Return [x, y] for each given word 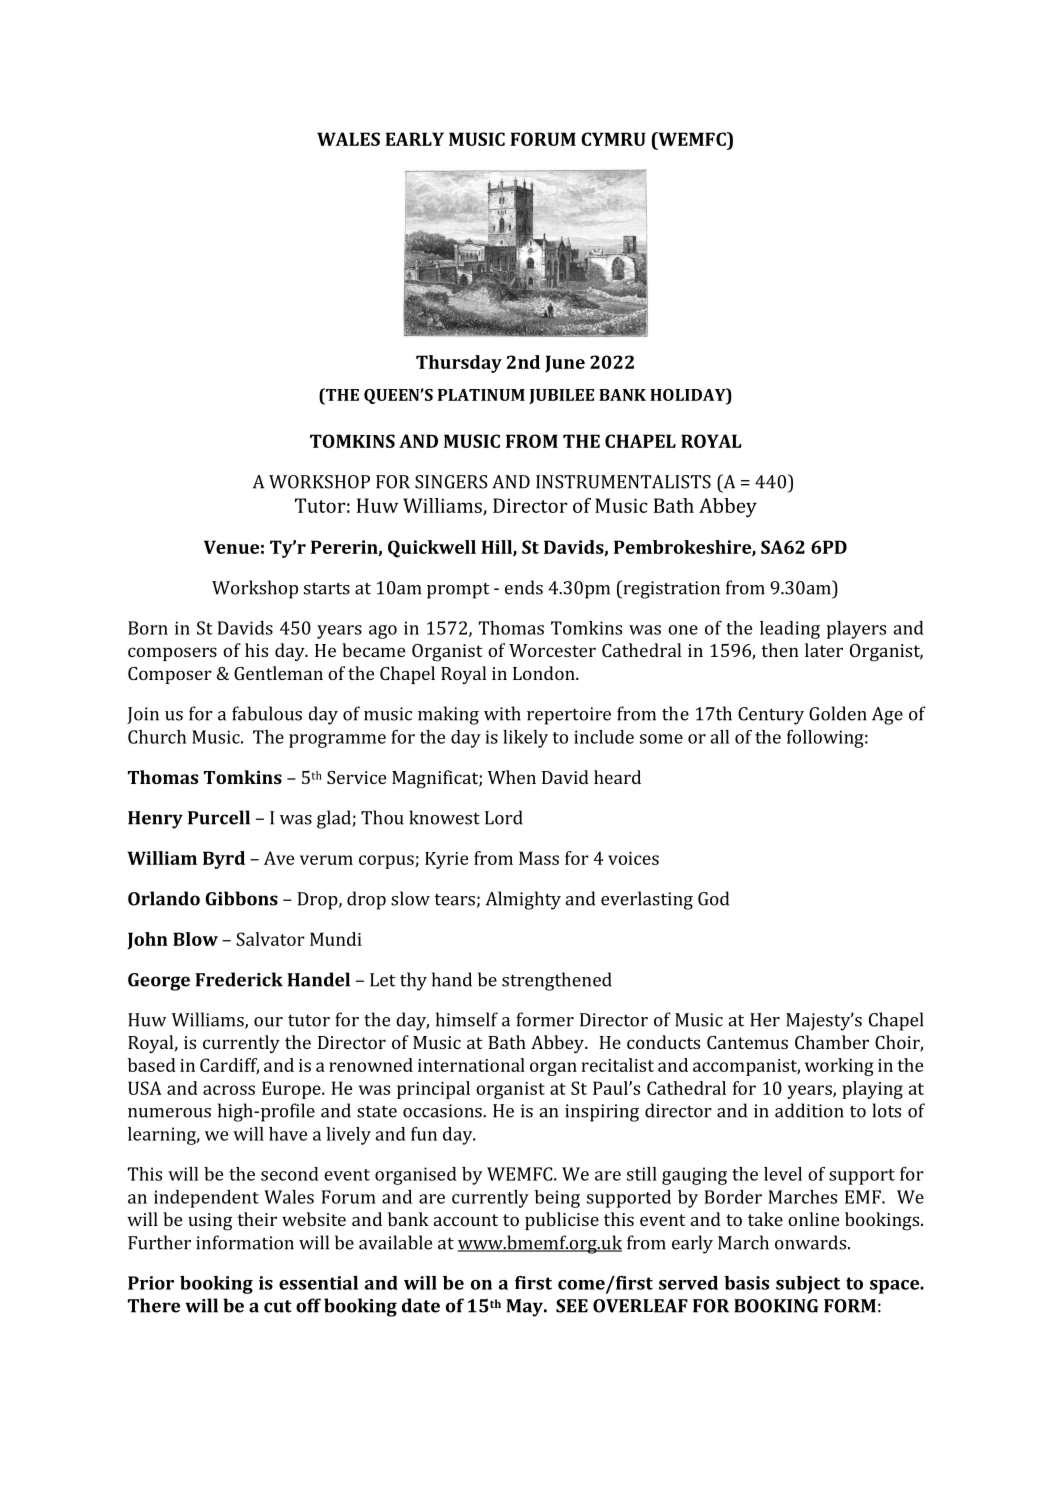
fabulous [267, 713]
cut [278, 1306]
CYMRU [613, 139]
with [502, 713]
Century [771, 716]
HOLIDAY [689, 394]
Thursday [459, 364]
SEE [572, 1306]
